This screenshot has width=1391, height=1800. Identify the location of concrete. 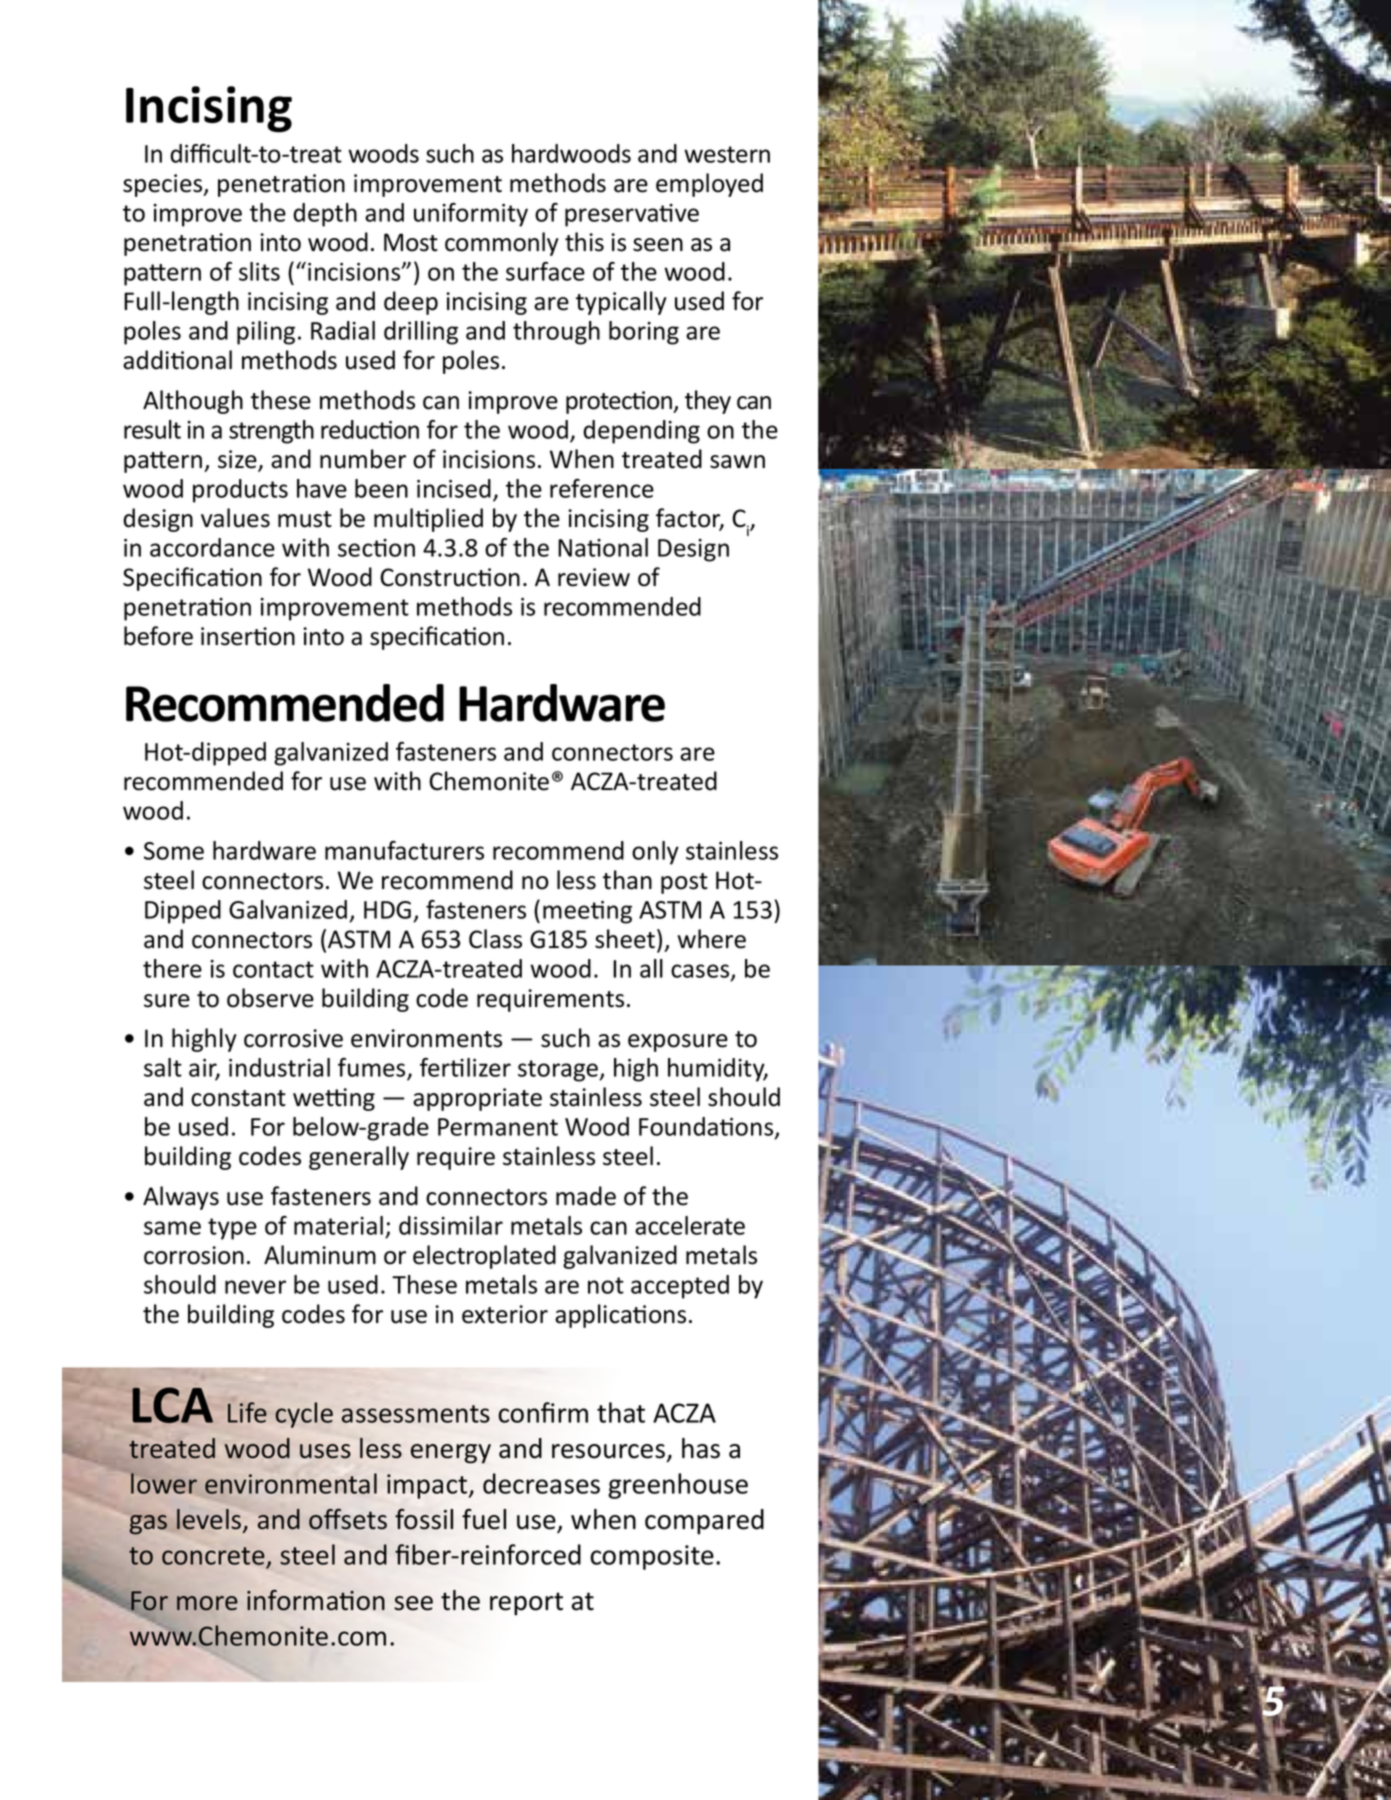
(213, 1556).
